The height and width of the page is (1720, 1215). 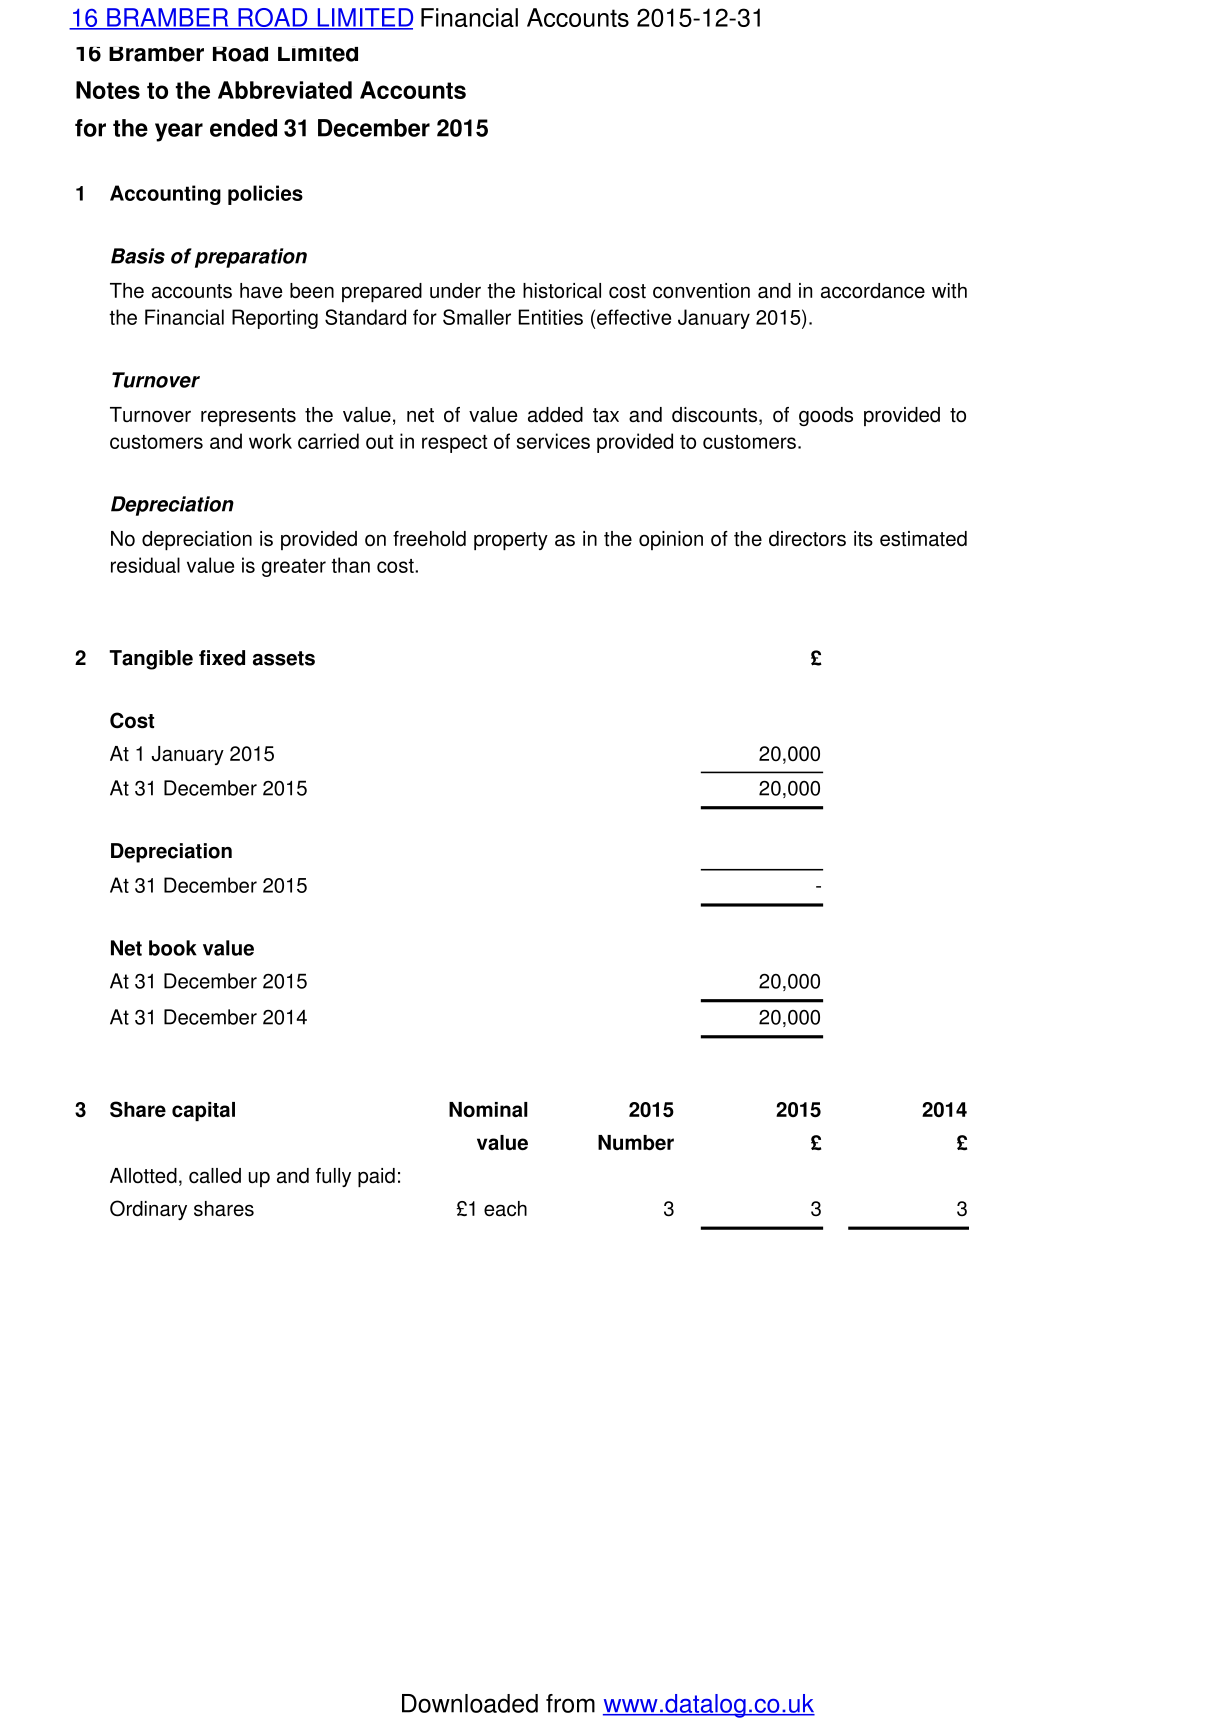 I want to click on residual, so click(x=145, y=565).
